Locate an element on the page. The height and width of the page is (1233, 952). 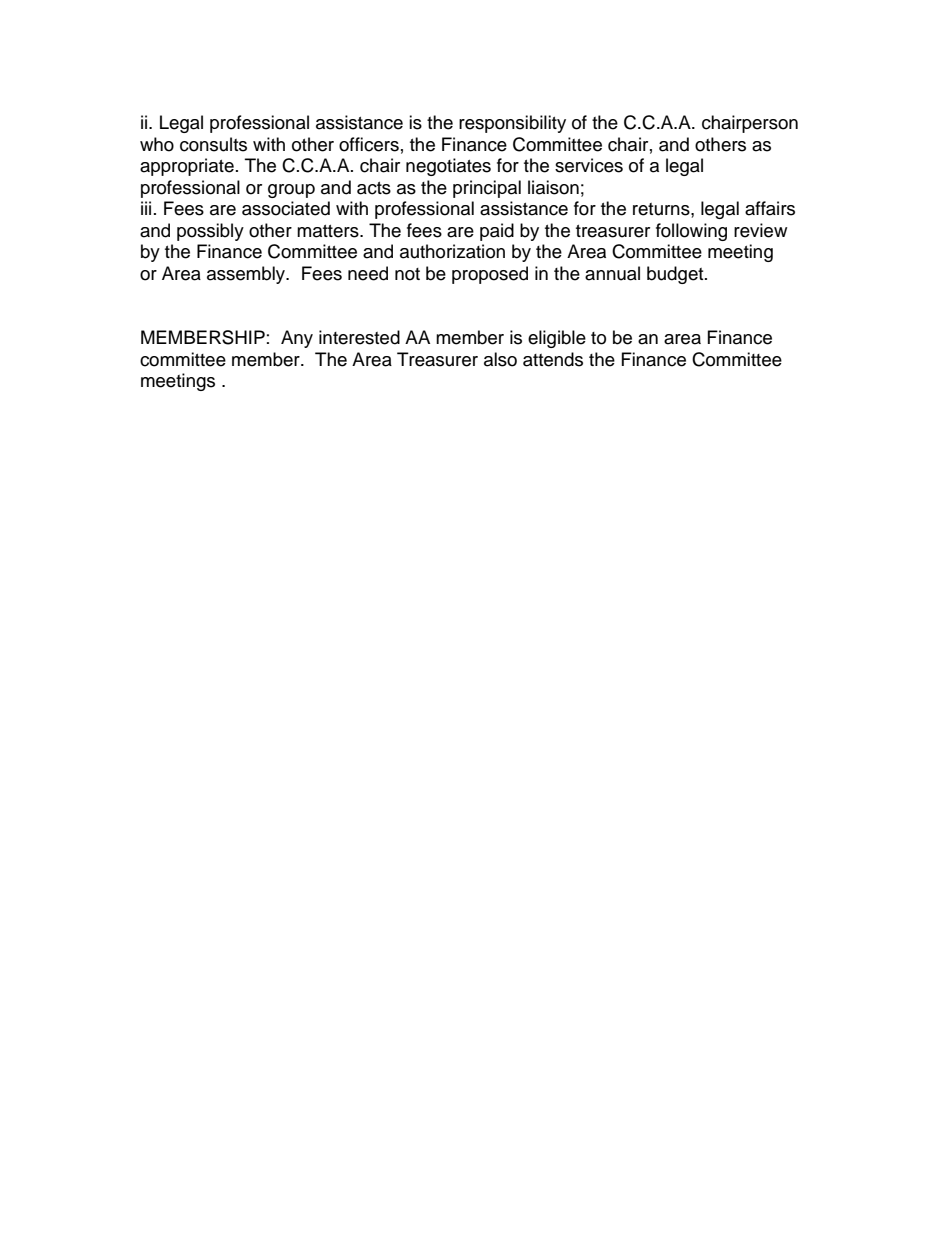
affairs is located at coordinates (770, 208).
